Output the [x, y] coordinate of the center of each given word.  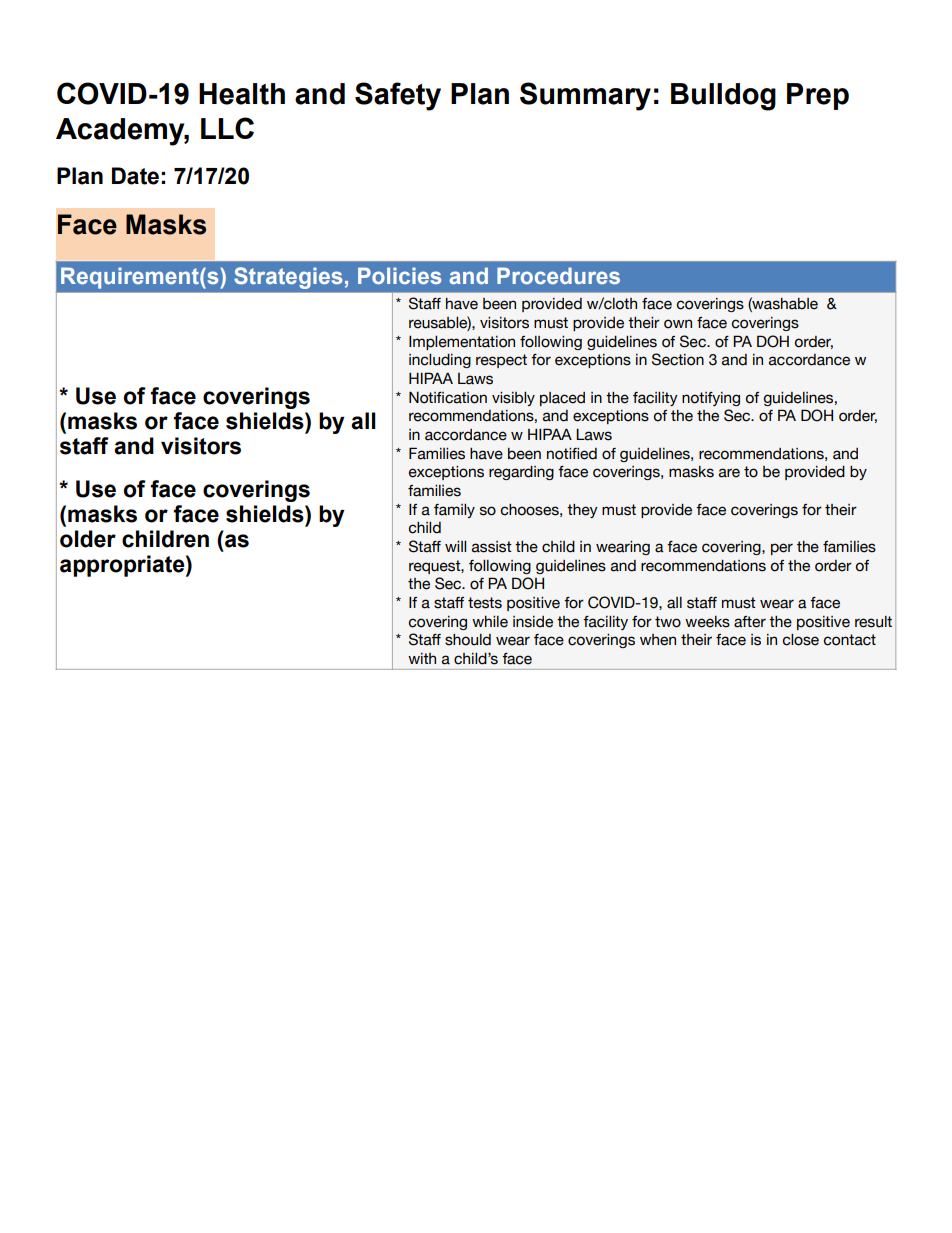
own [678, 324]
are [729, 473]
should [468, 640]
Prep [818, 96]
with [422, 658]
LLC [227, 128]
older [88, 539]
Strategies [288, 278]
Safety [398, 96]
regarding [521, 473]
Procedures [558, 275]
